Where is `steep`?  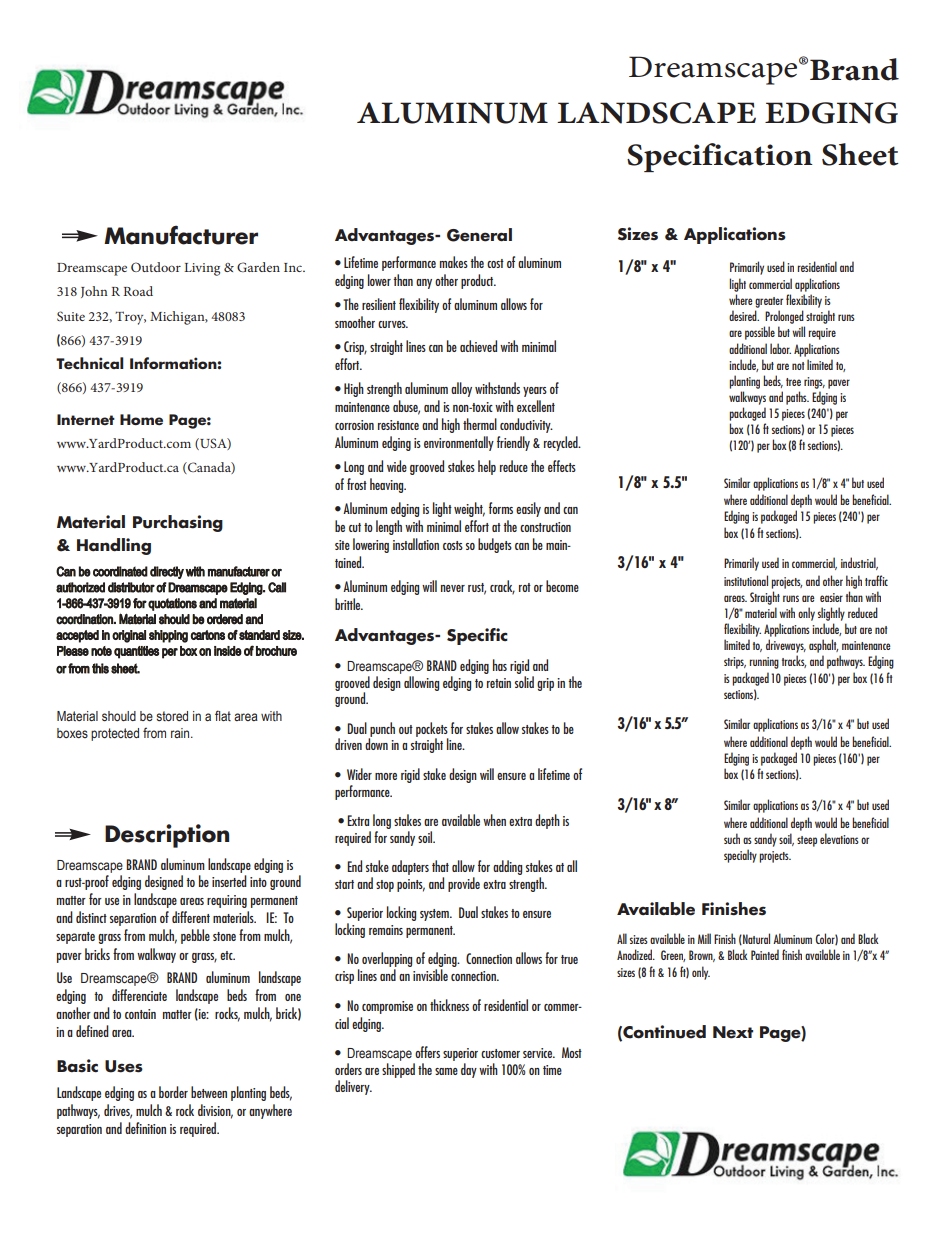 steep is located at coordinates (807, 841).
